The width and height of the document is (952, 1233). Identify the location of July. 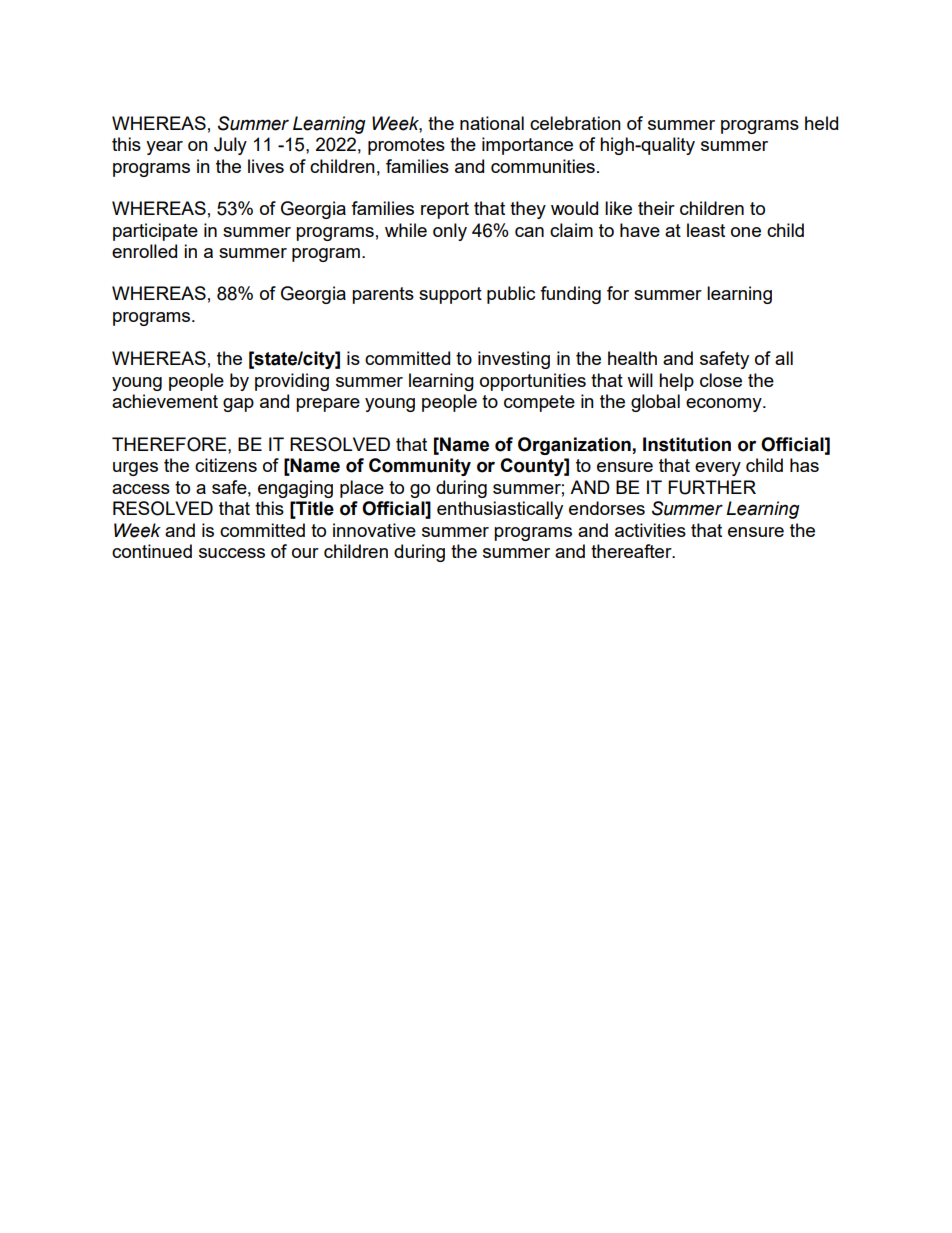
(230, 146).
